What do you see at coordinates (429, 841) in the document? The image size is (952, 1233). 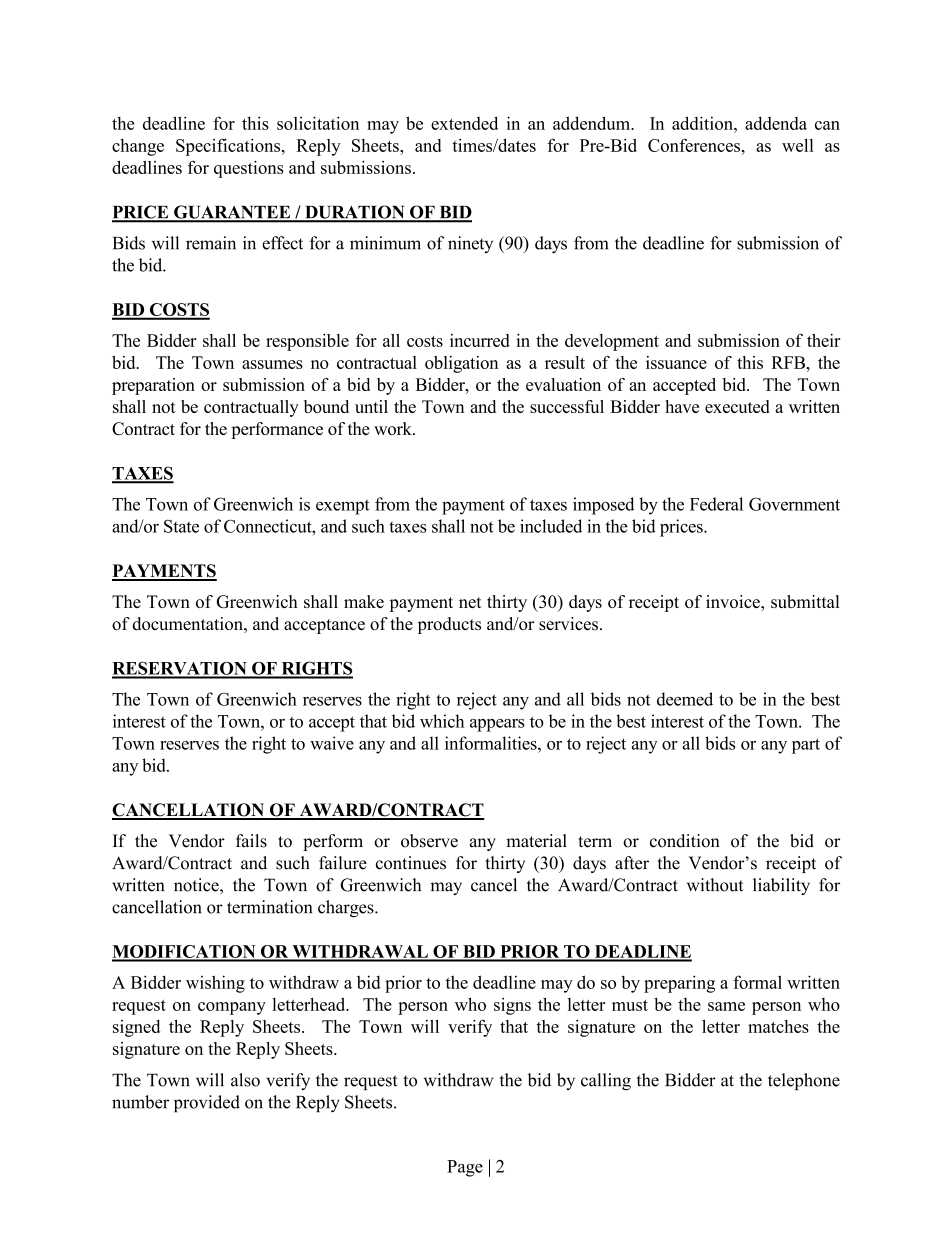 I see `observe` at bounding box center [429, 841].
